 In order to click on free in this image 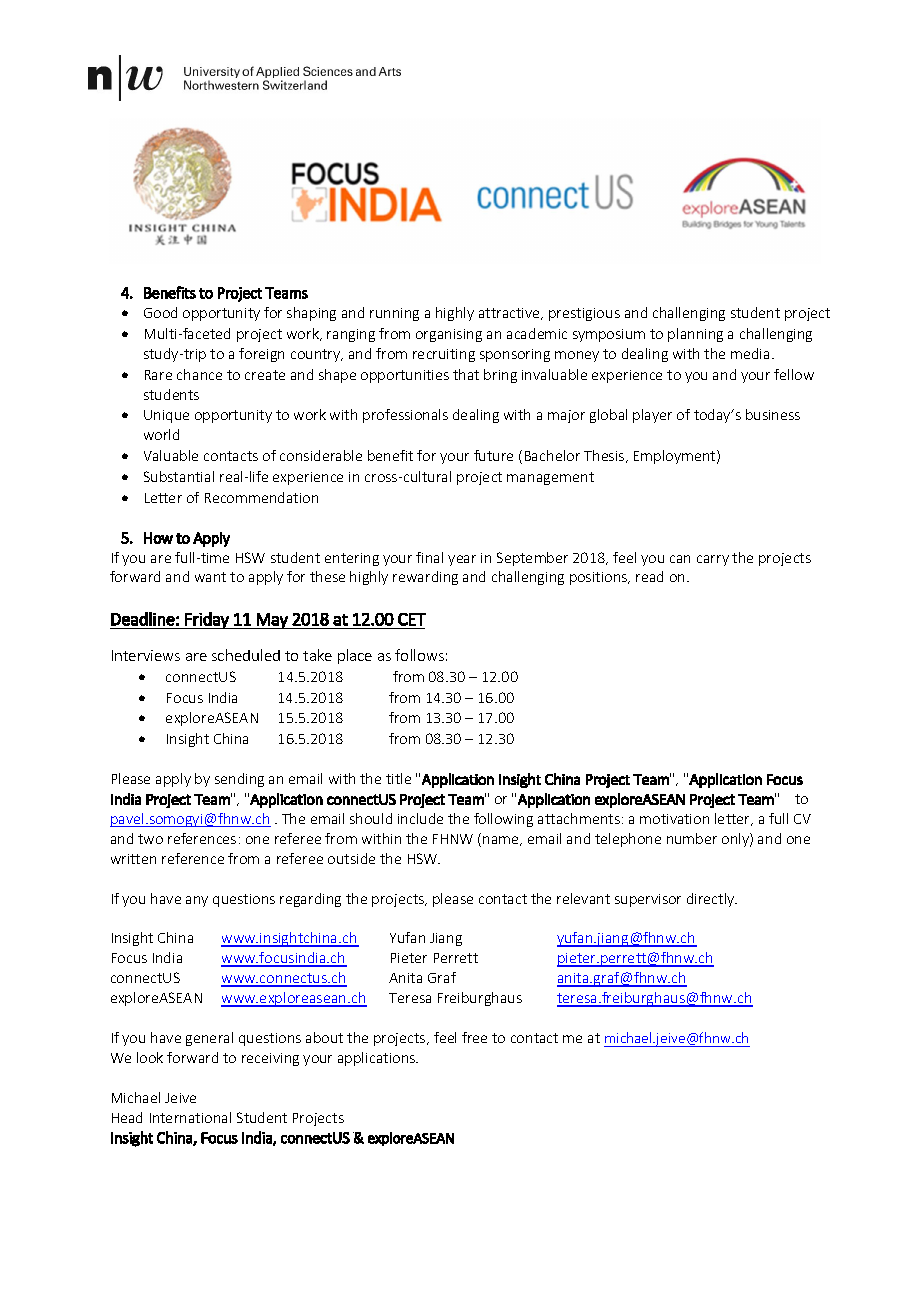, I will do `click(474, 1037)`.
